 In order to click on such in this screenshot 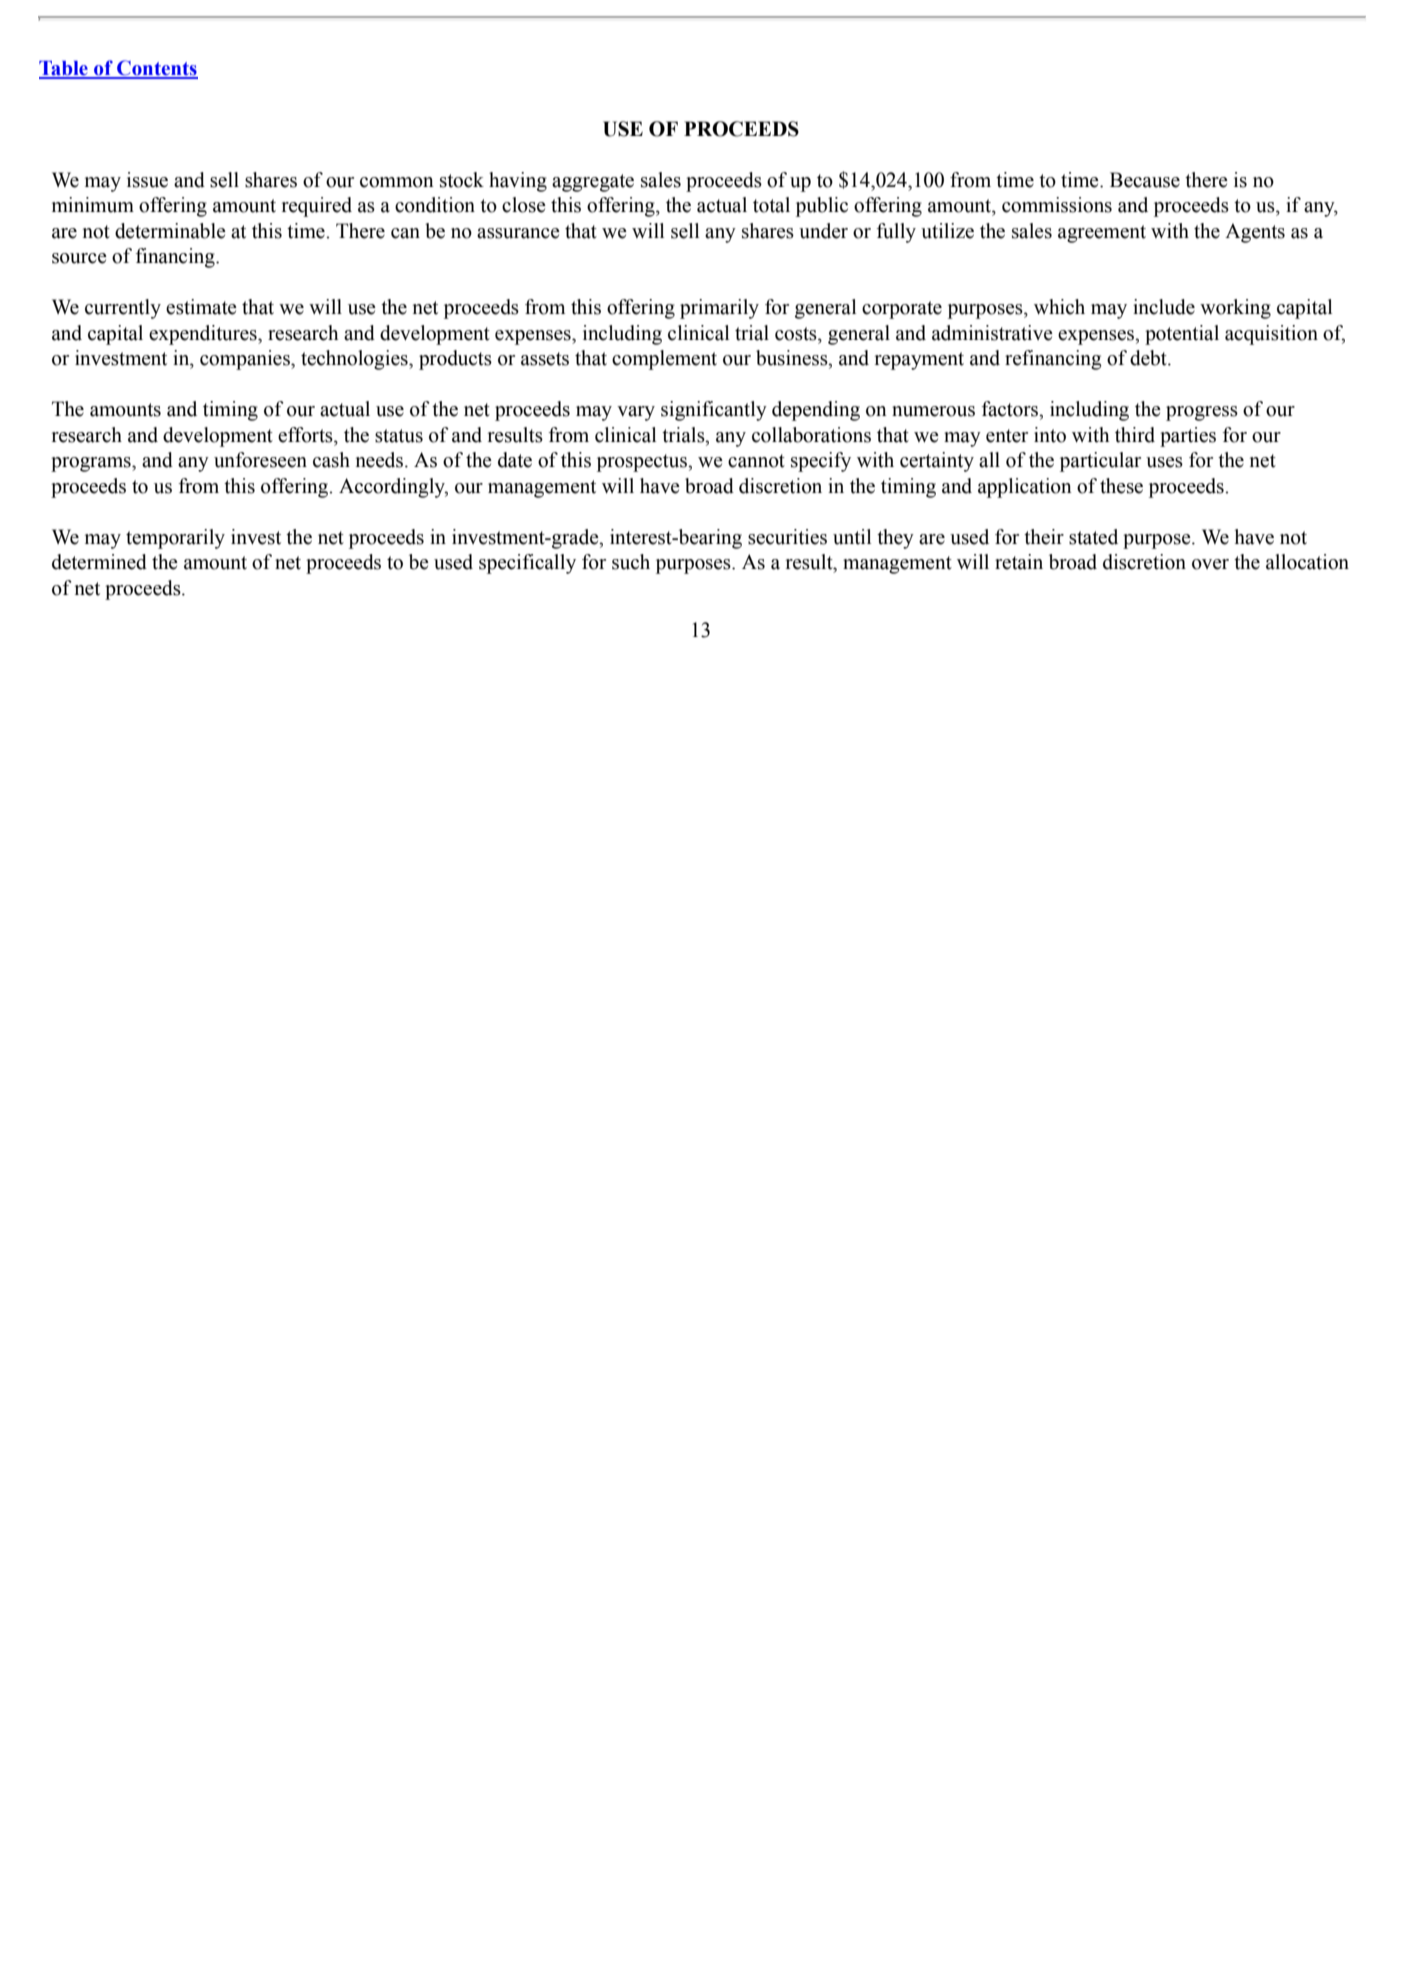, I will do `click(631, 562)`.
